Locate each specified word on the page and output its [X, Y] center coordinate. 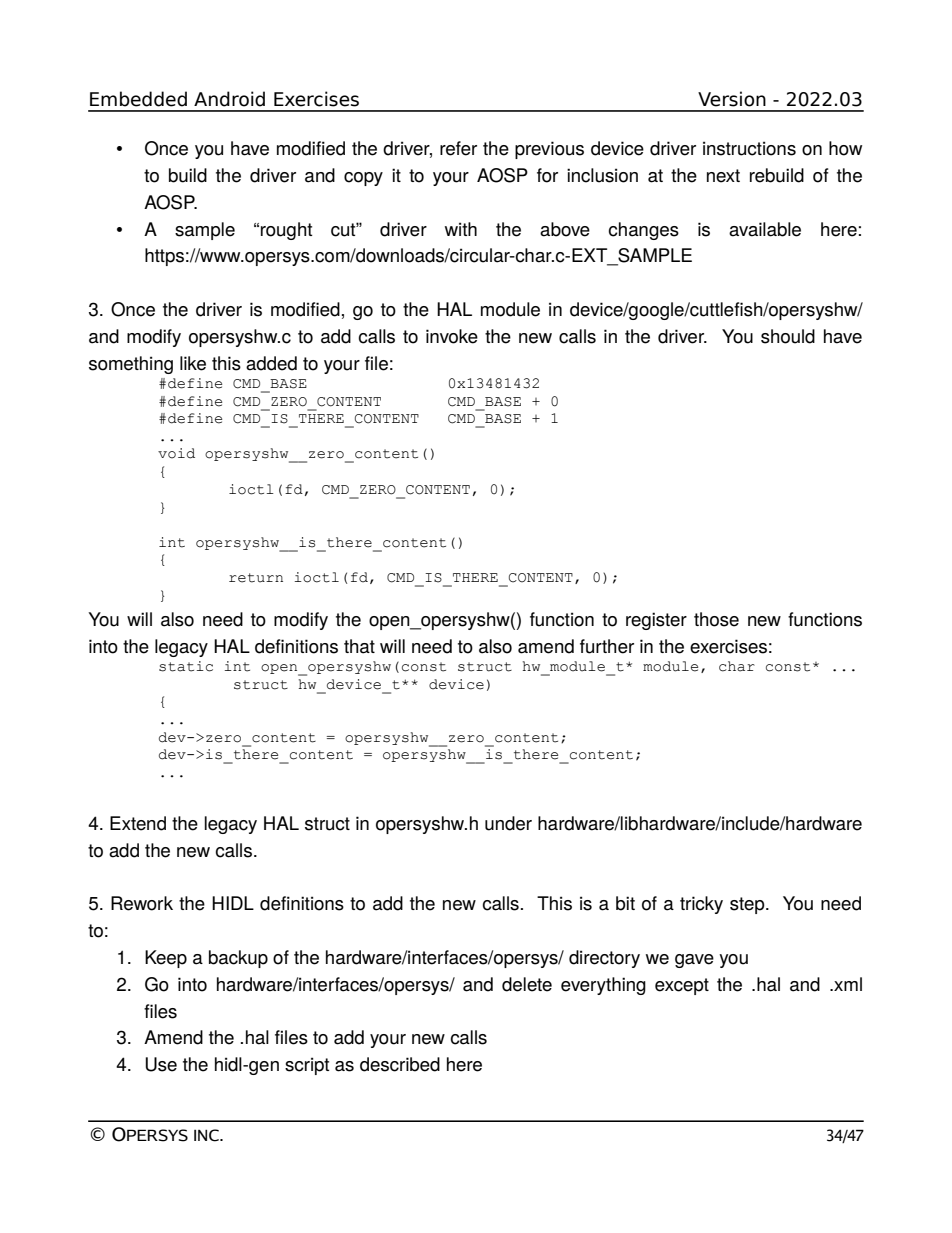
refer [458, 148]
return [256, 578]
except [682, 986]
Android [229, 99]
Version [732, 99]
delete [527, 984]
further [607, 646]
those [716, 619]
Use [161, 1064]
